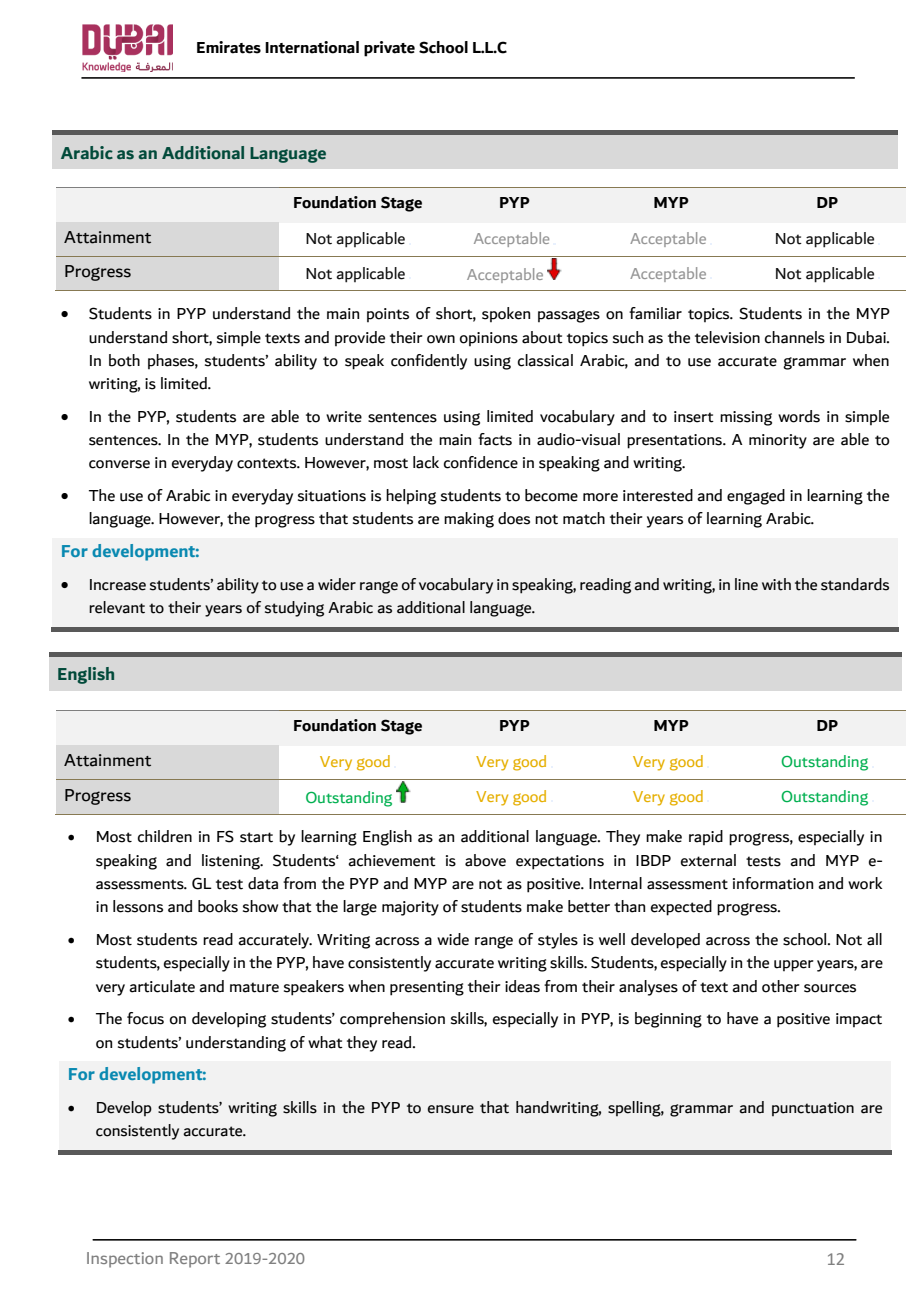 Image resolution: width=924 pixels, height=1309 pixels. Describe the element at coordinates (195, 1260) in the screenshot. I see `Report` at that location.
